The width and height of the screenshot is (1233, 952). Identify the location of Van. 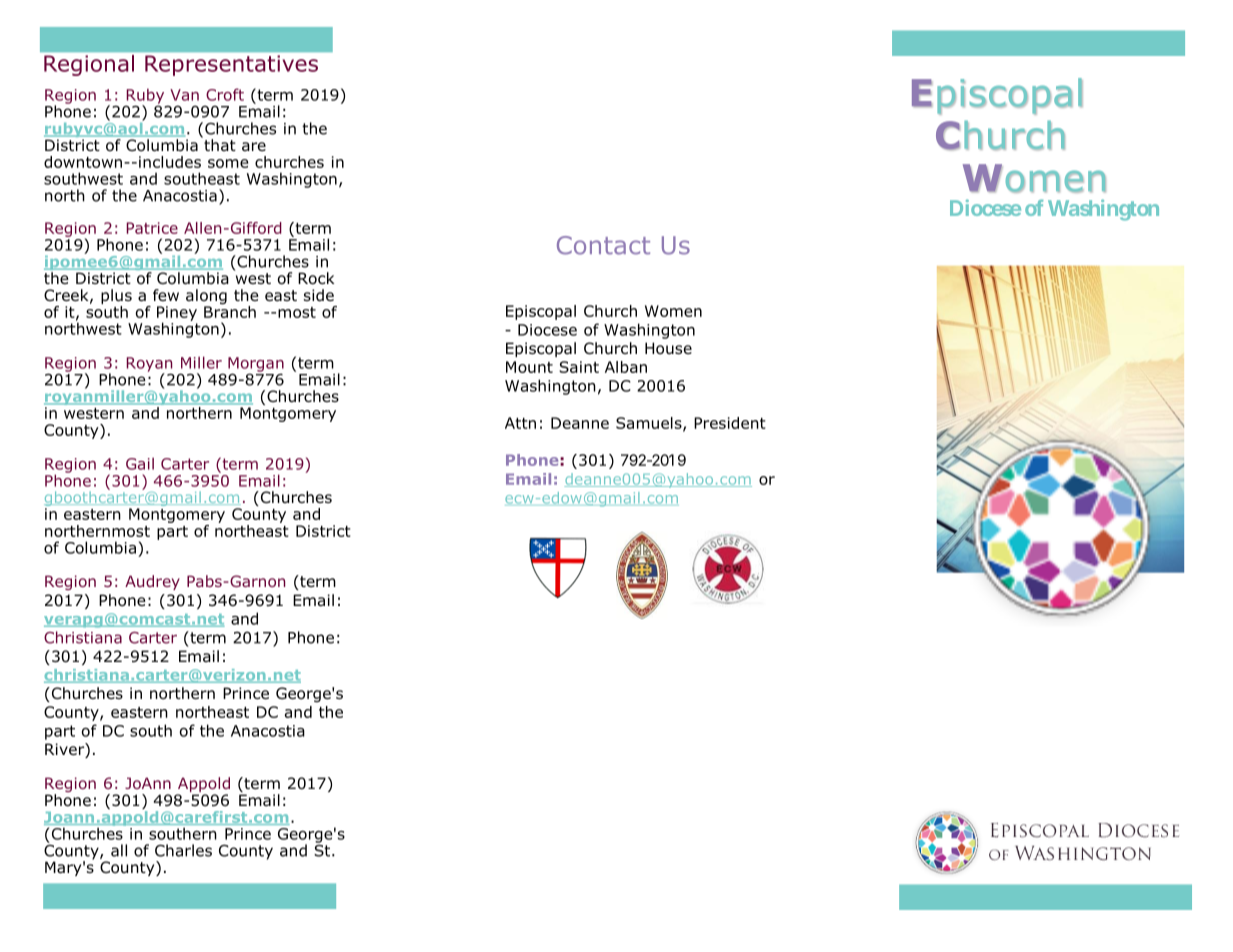
(184, 95).
